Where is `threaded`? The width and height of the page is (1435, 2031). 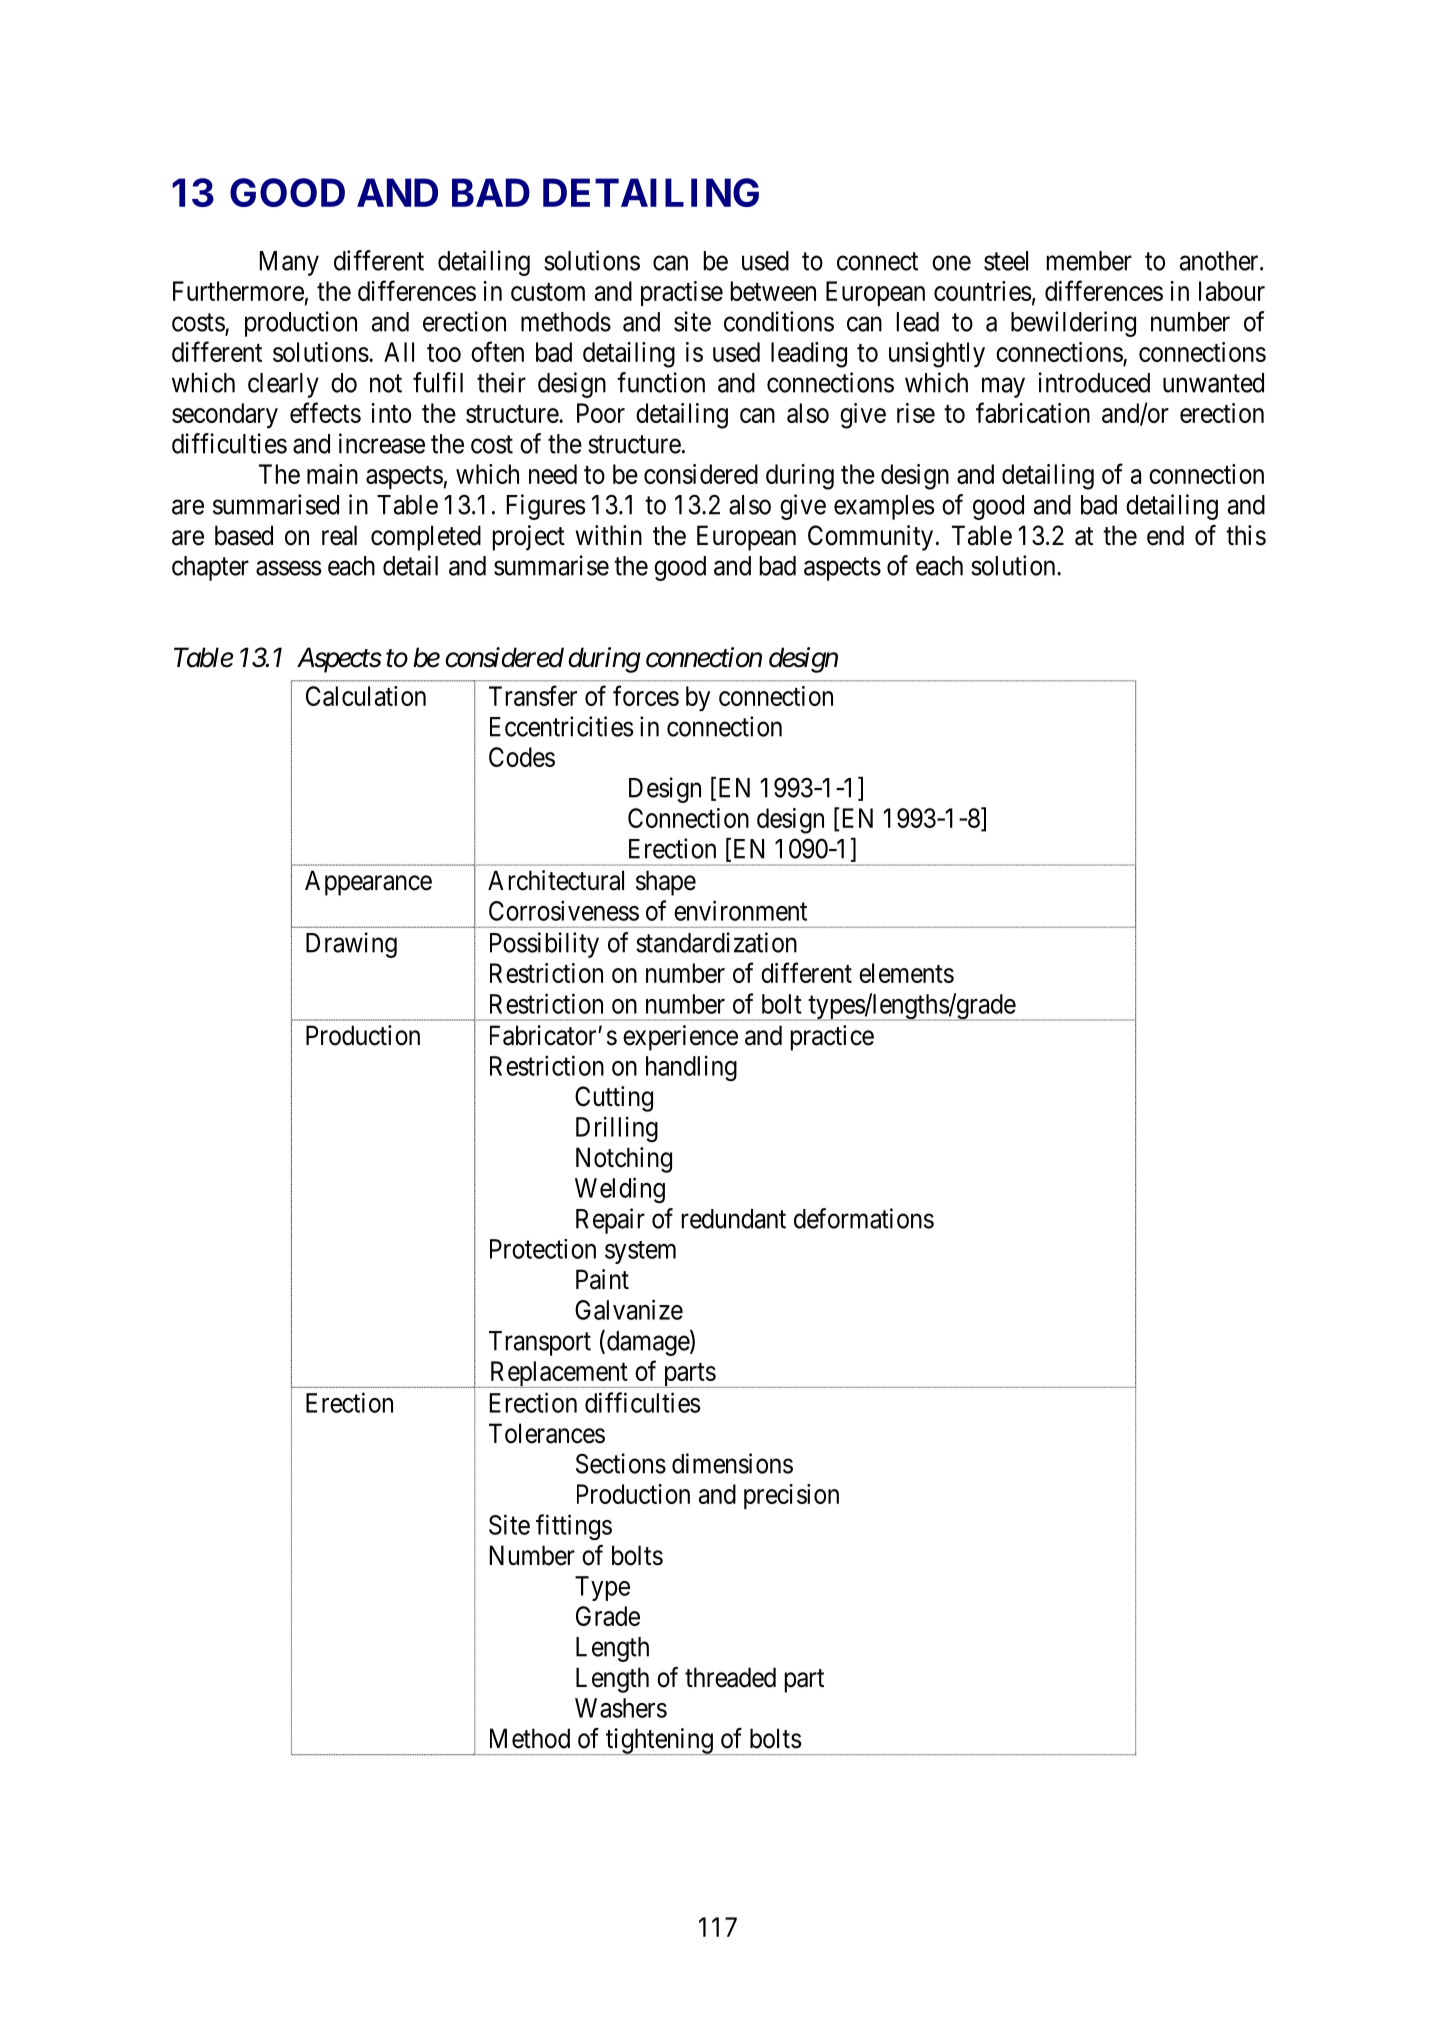 threaded is located at coordinates (730, 1677).
